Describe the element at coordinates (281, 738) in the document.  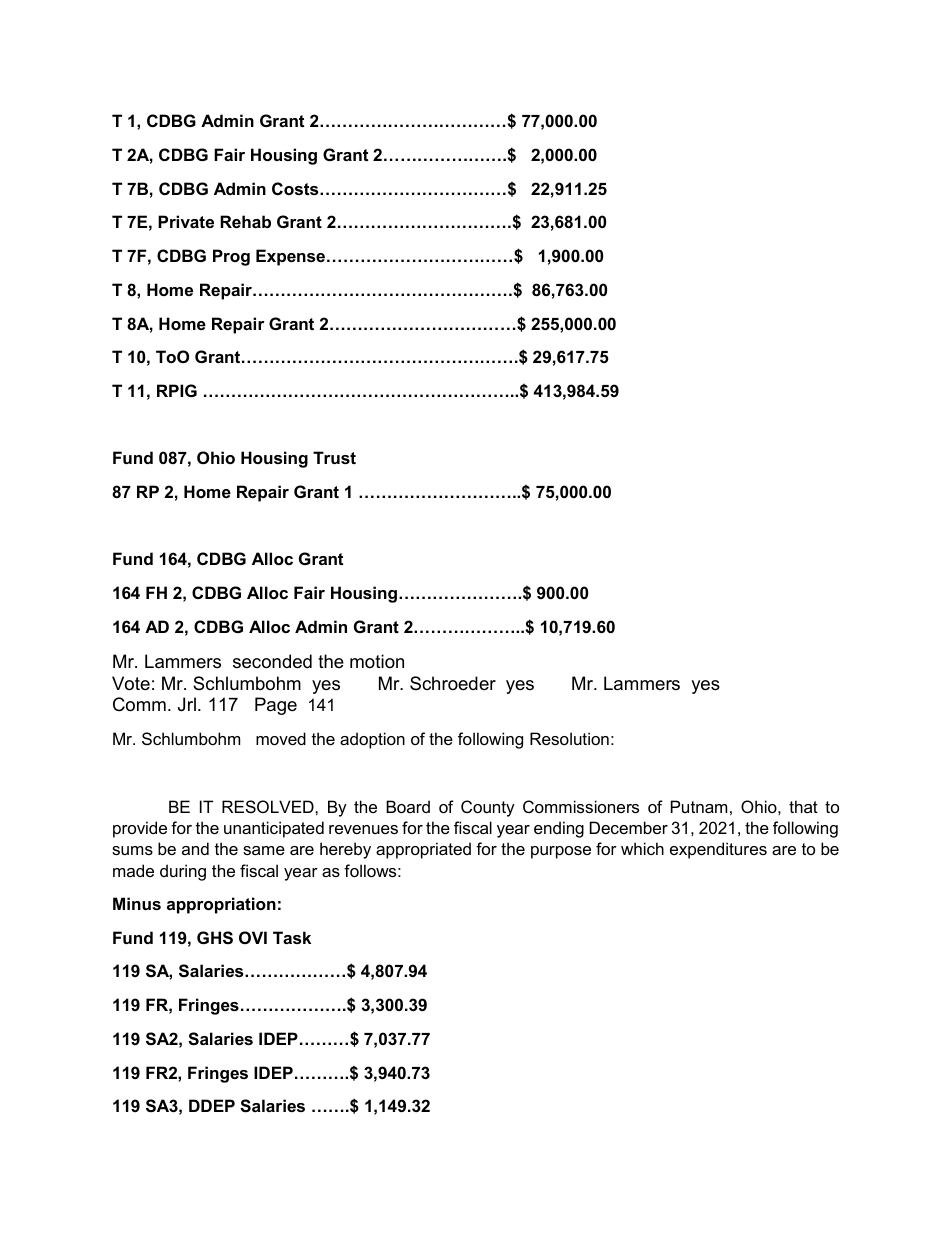
I see `moved` at that location.
